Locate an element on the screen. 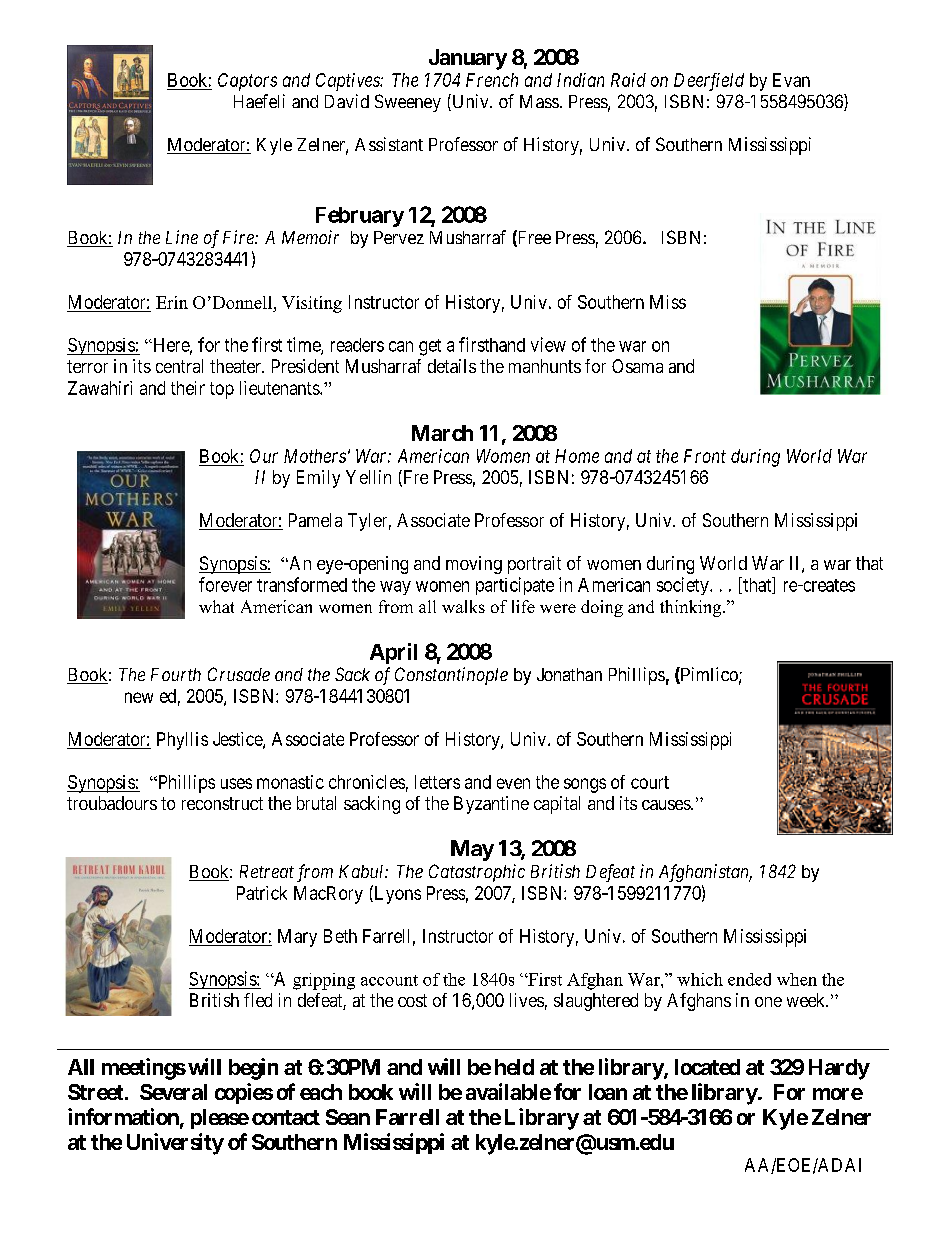  what is located at coordinates (216, 606).
